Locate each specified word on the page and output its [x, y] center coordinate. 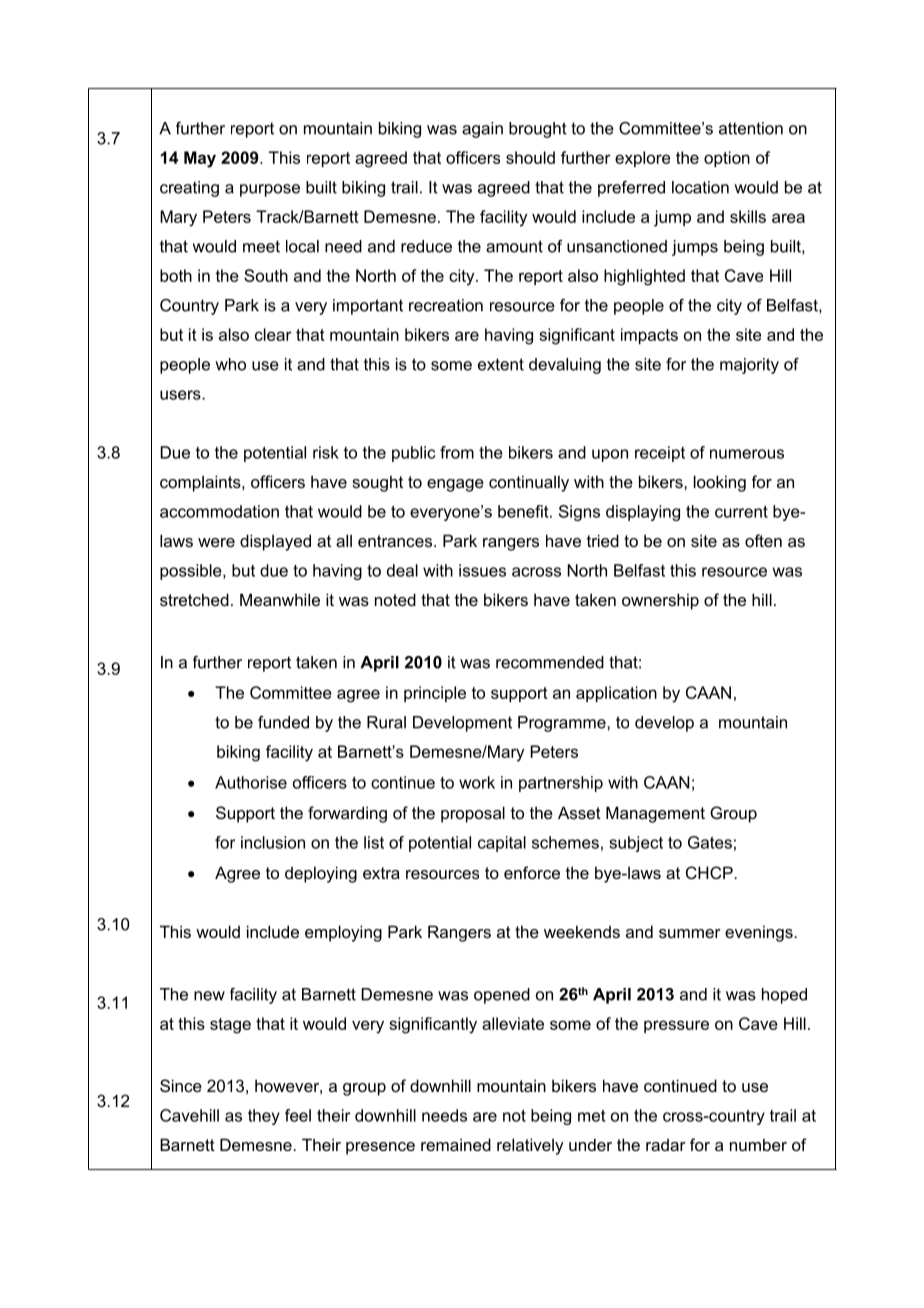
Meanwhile [280, 599]
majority [749, 366]
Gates [710, 842]
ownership [660, 601]
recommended [550, 662]
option [727, 159]
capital [502, 844]
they [264, 1117]
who [230, 364]
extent [501, 364]
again [482, 130]
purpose [270, 190]
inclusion [273, 842]
